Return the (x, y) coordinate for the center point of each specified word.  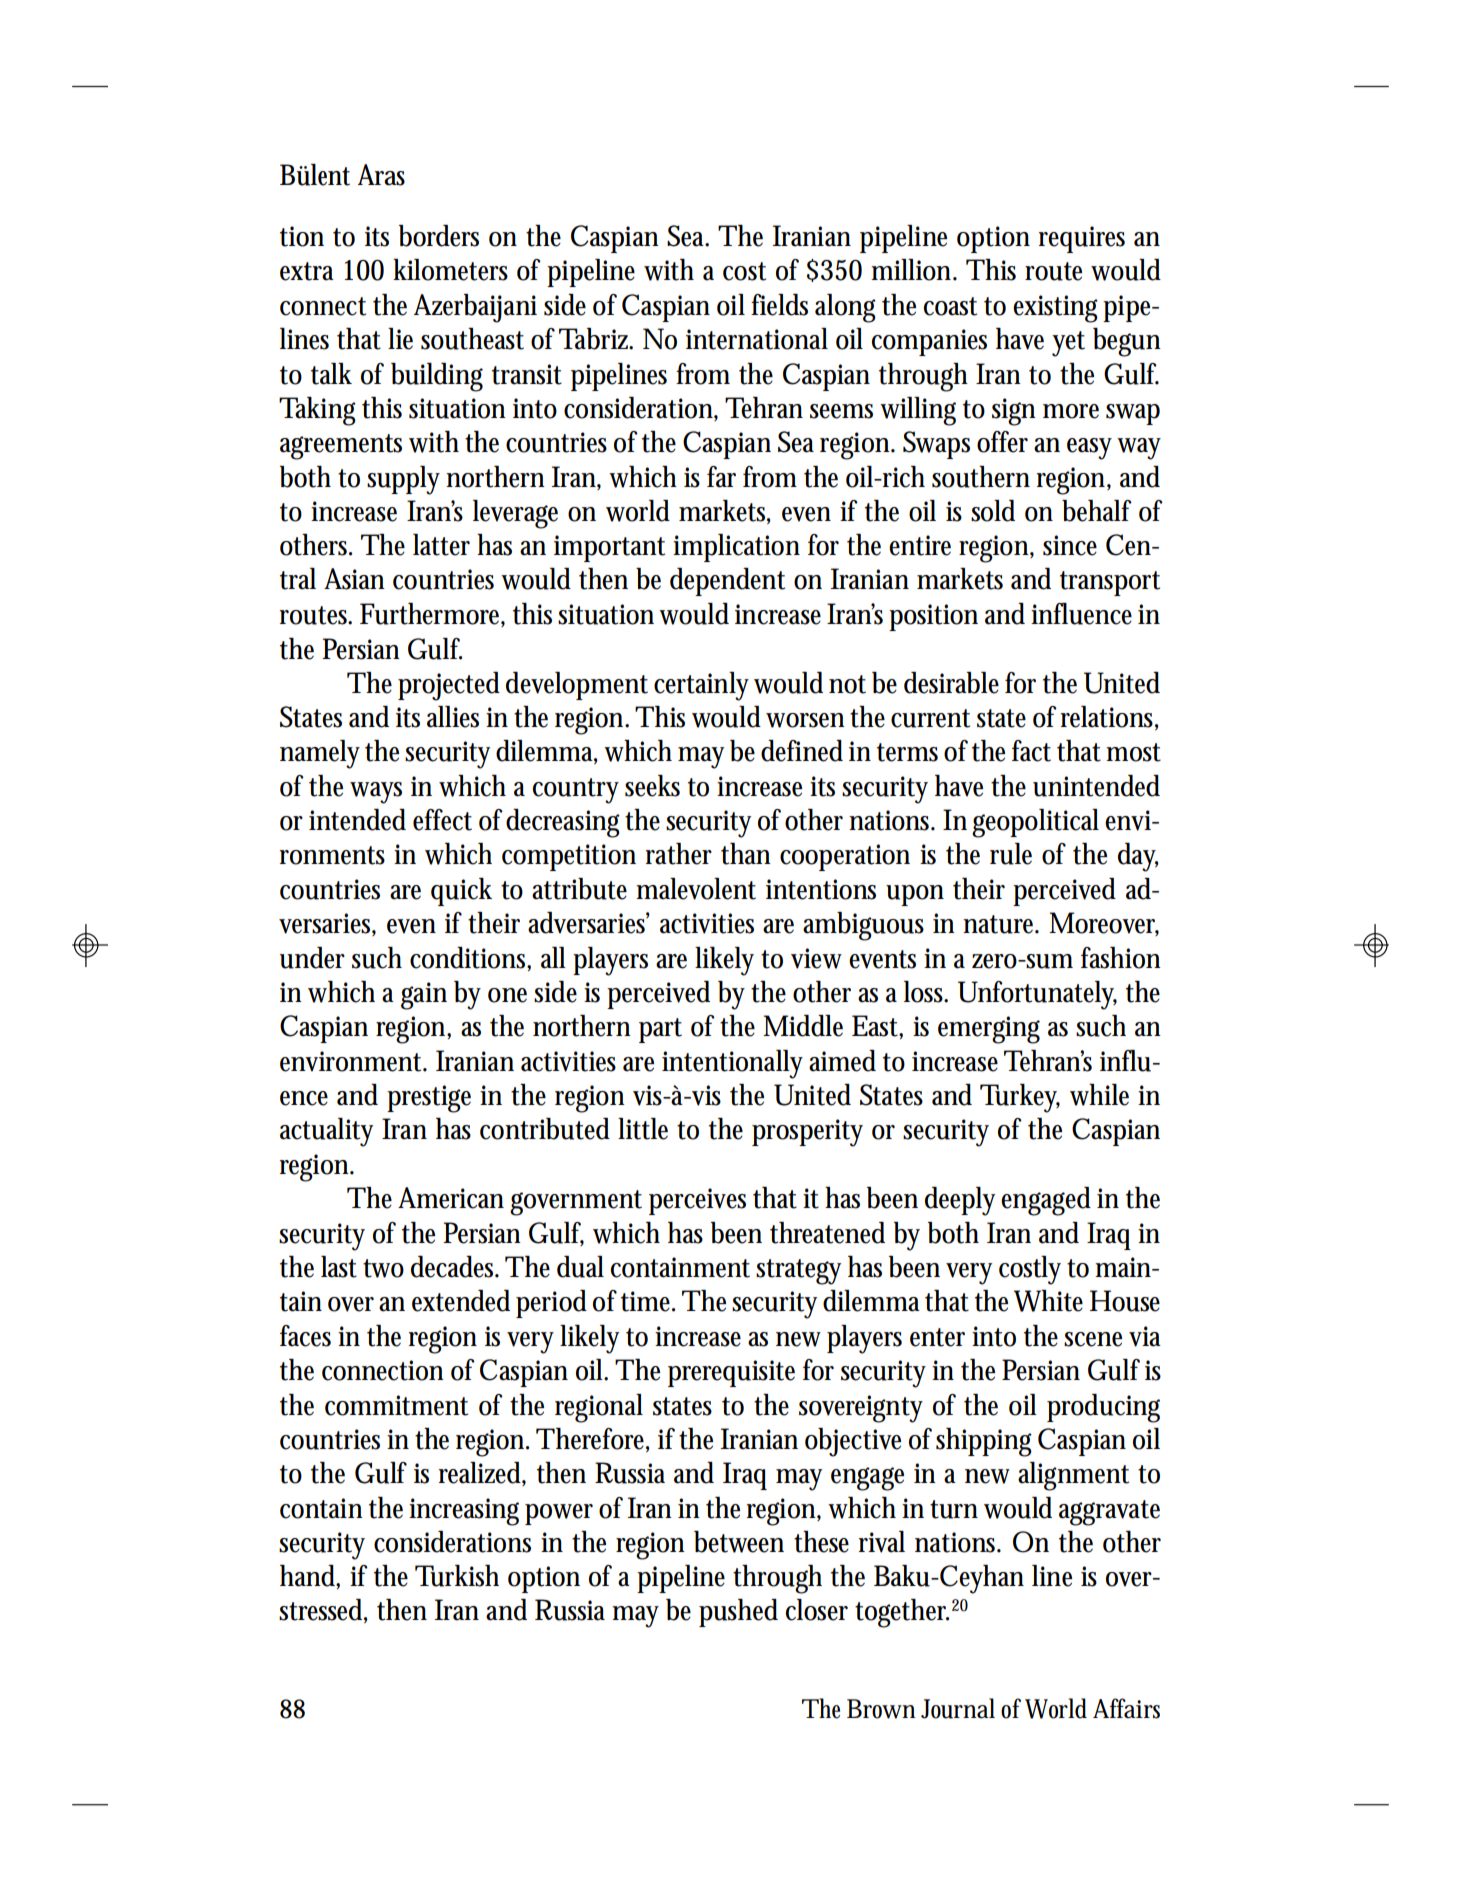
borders (439, 236)
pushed (738, 1613)
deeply (960, 1201)
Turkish (457, 1576)
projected (449, 686)
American (451, 1198)
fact (1031, 751)
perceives (697, 1201)
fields (779, 305)
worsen (805, 720)
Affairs (1126, 1708)
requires (1082, 239)
